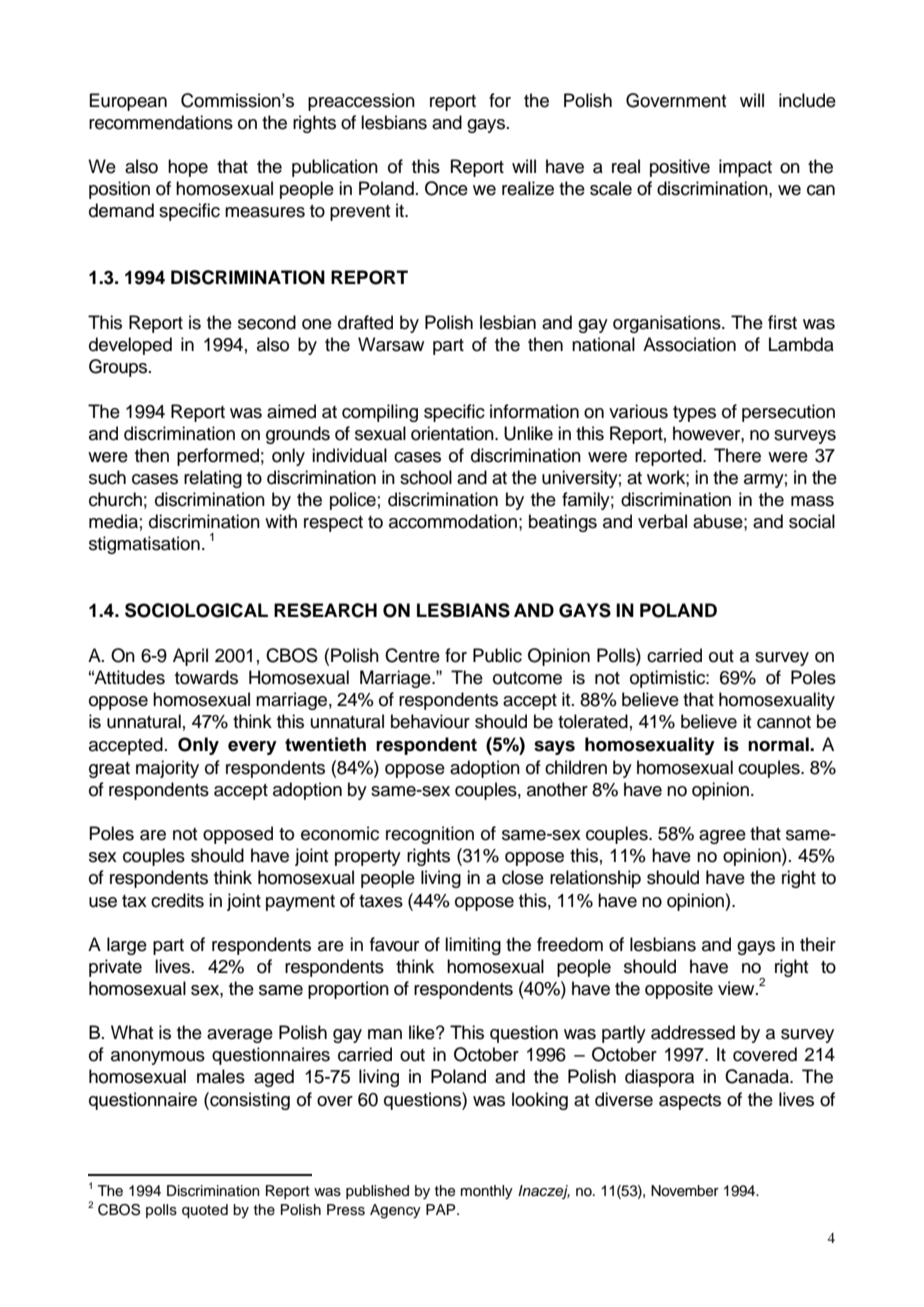 The image size is (924, 1307). Describe the element at coordinates (412, 655) in the screenshot. I see `Centre` at that location.
